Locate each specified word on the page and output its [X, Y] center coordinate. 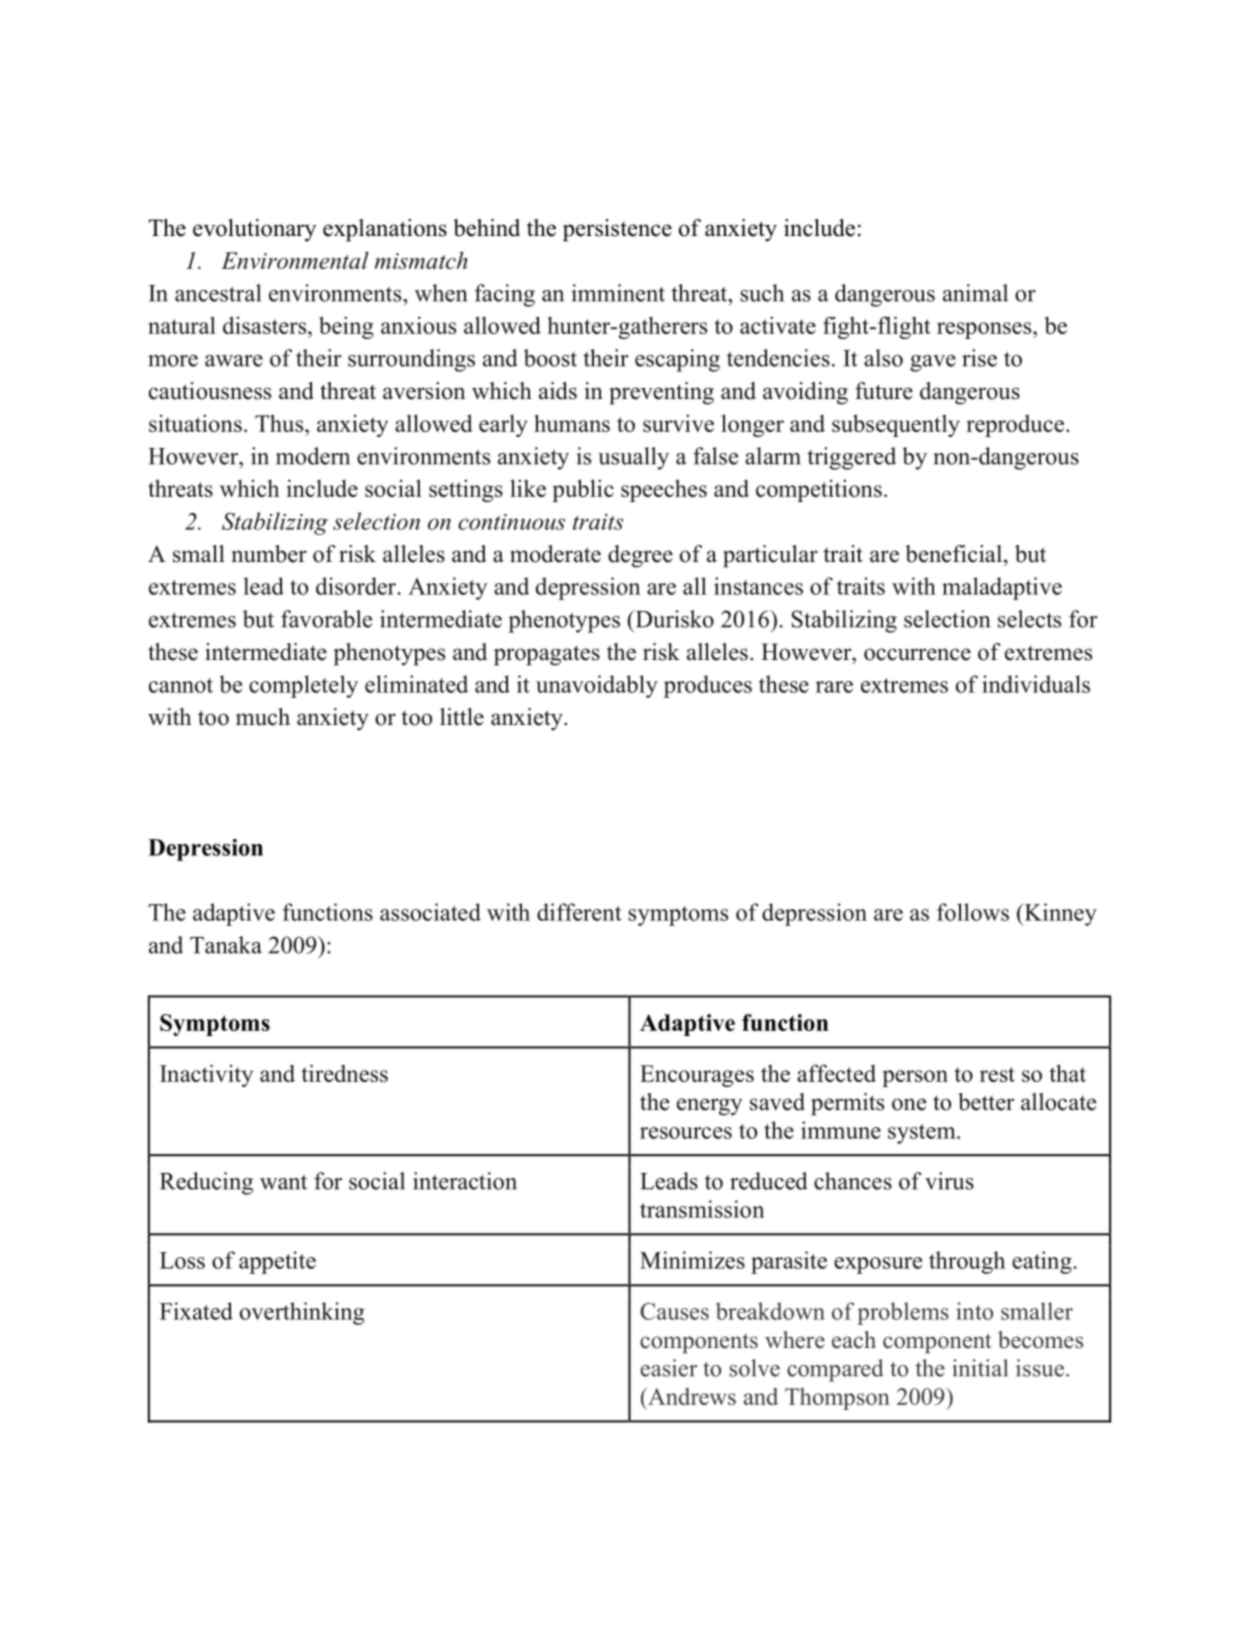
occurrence [917, 654]
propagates [547, 655]
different [579, 912]
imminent [618, 293]
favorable [326, 619]
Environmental [295, 260]
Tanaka [226, 945]
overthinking [302, 1313]
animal [975, 293]
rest [997, 1074]
